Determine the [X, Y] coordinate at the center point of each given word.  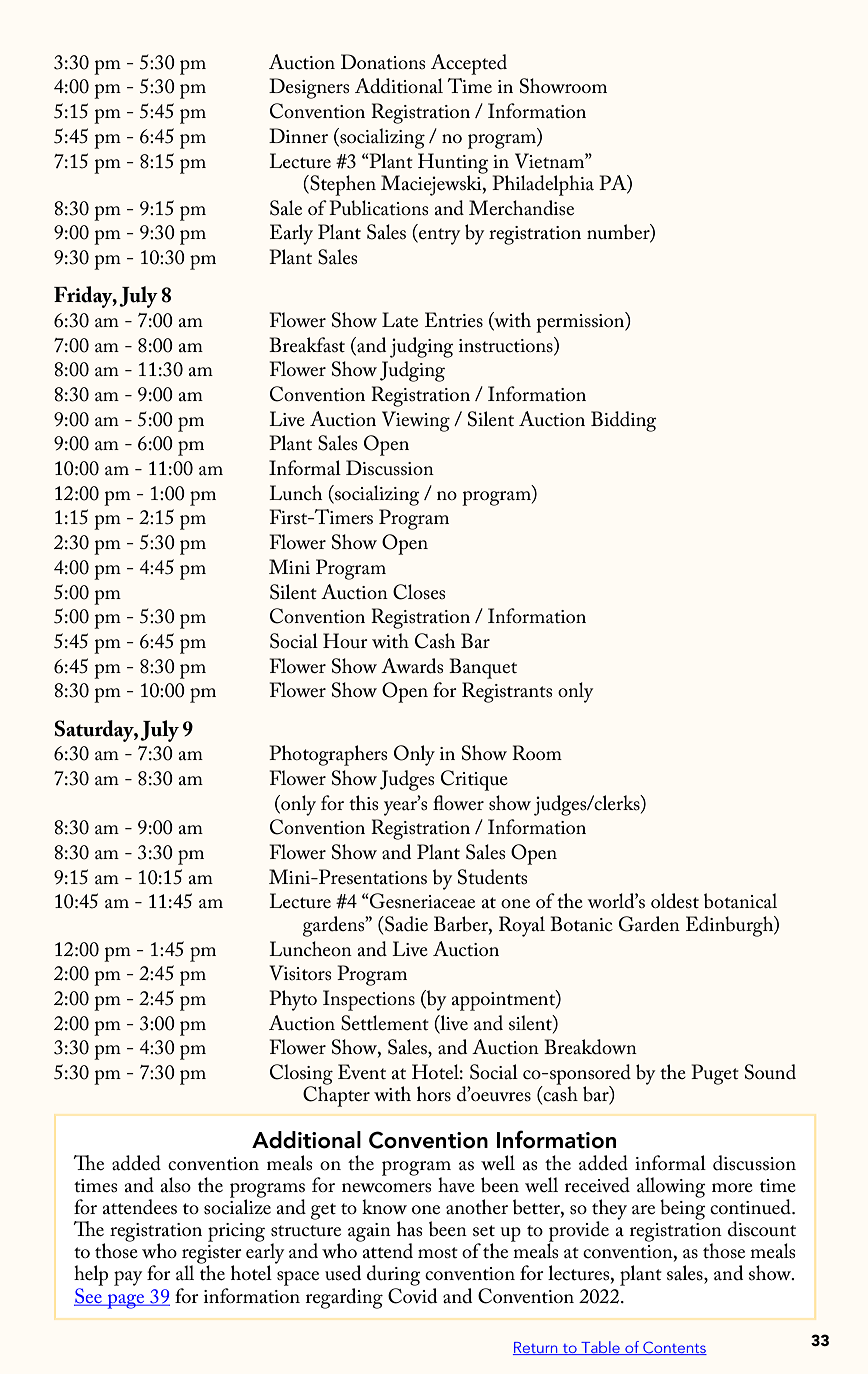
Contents [674, 1348]
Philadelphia [543, 185]
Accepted [469, 64]
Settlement [385, 1023]
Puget [715, 1074]
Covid [412, 1296]
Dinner [298, 135]
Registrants [507, 692]
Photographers [328, 755]
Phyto [293, 1000]
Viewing [416, 421]
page [126, 1301]
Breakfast [307, 345]
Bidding [624, 421]
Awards [412, 666]
